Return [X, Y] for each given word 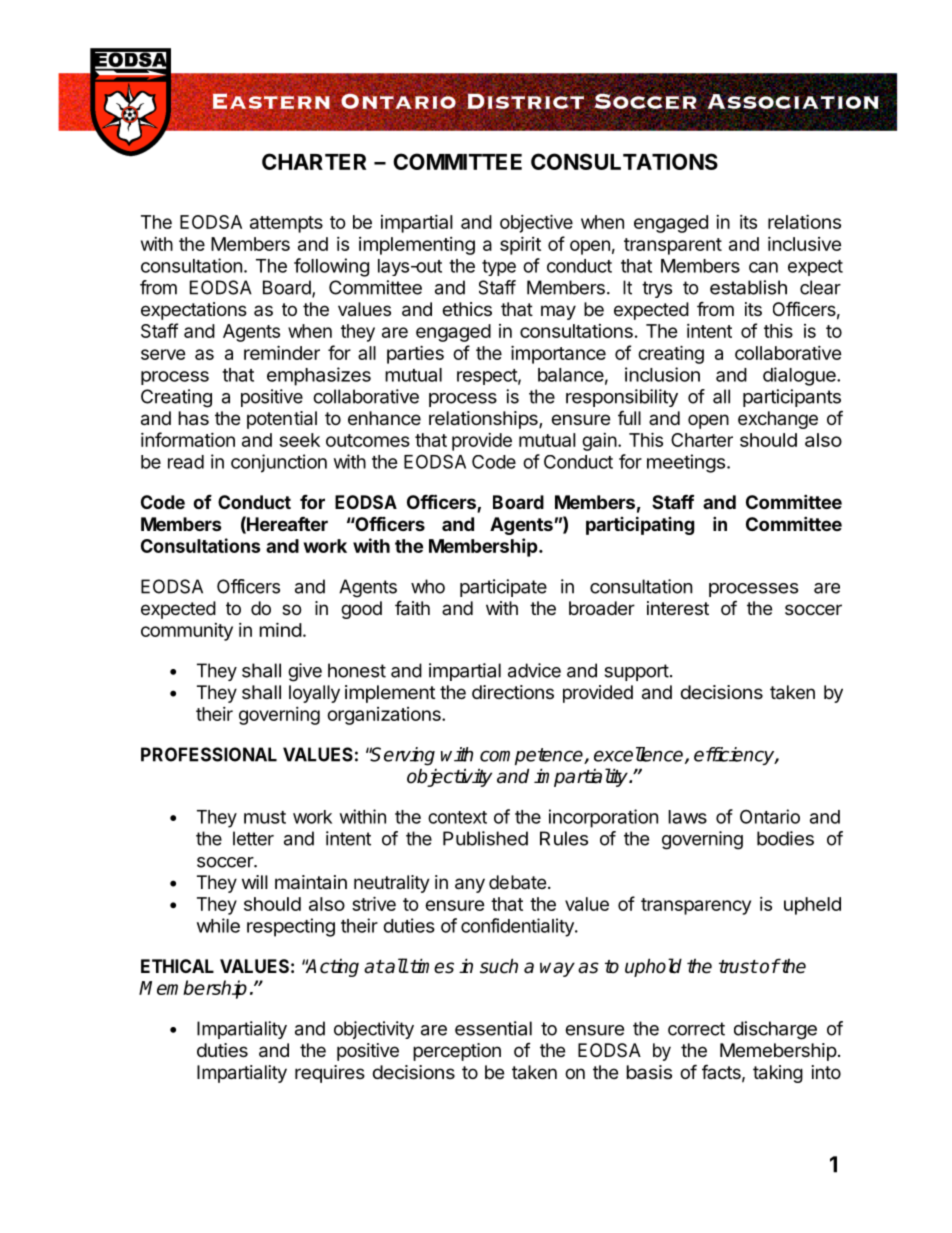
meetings [686, 463]
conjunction [279, 463]
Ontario [770, 816]
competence [532, 756]
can [763, 267]
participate [503, 588]
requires [330, 1074]
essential [493, 1028]
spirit [520, 245]
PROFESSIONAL [209, 754]
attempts [286, 224]
